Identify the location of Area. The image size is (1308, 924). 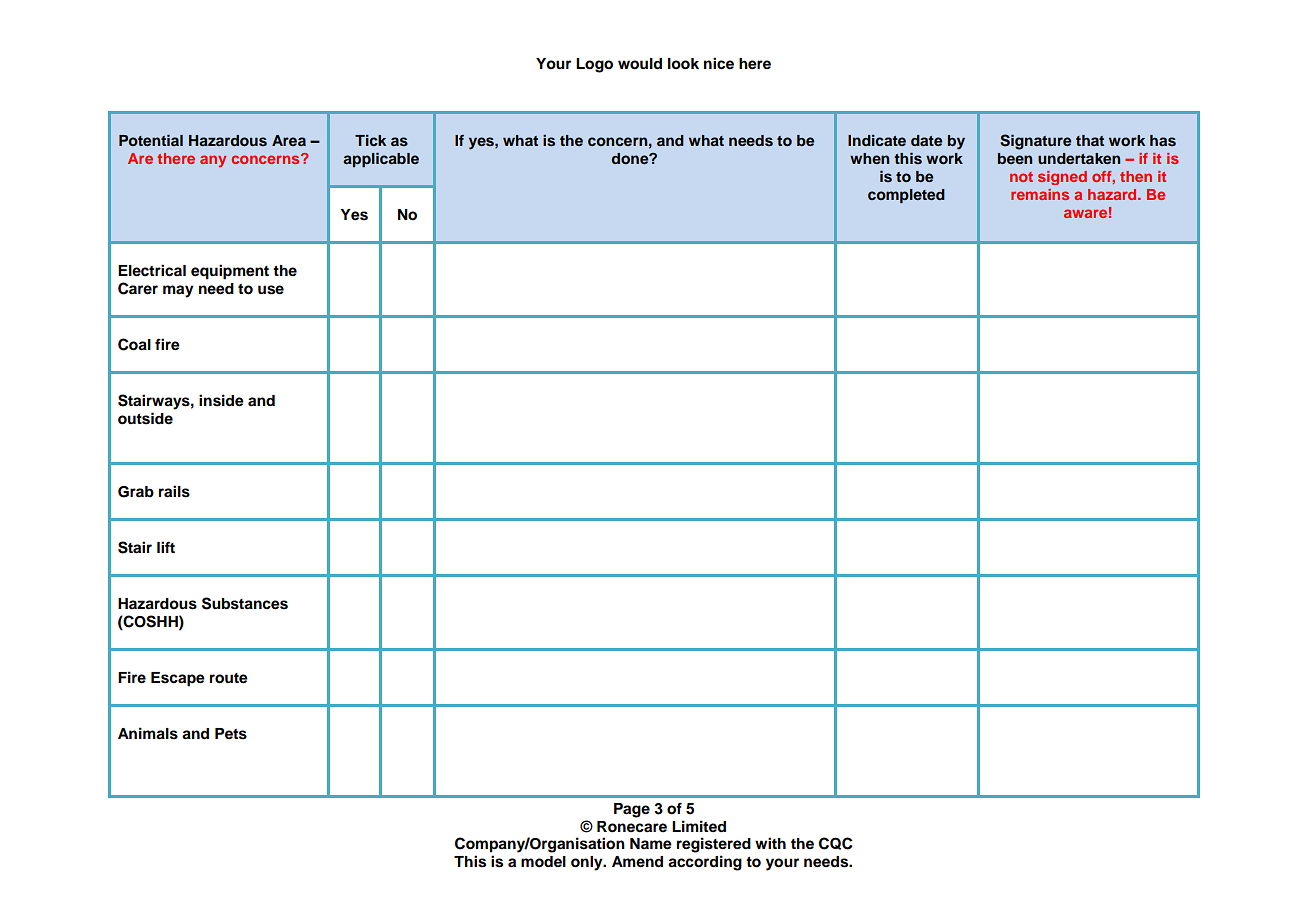
(289, 140).
